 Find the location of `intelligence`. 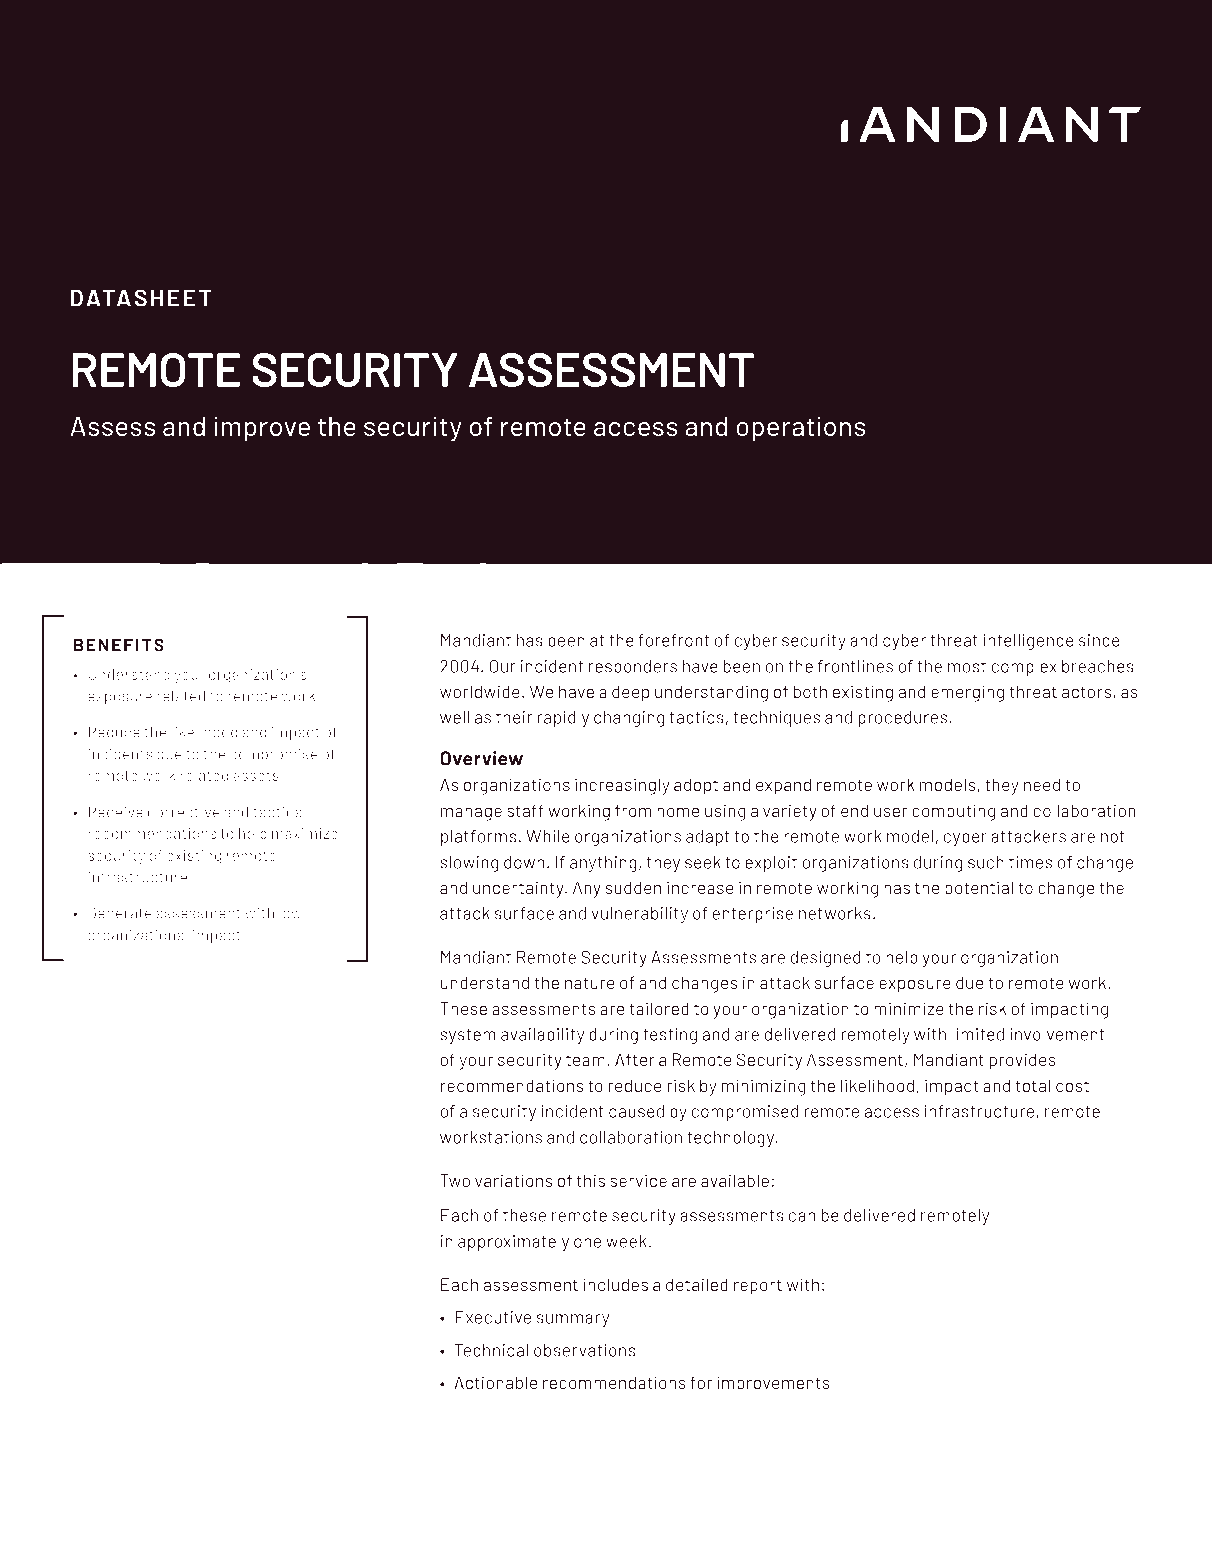

intelligence is located at coordinates (1029, 642).
